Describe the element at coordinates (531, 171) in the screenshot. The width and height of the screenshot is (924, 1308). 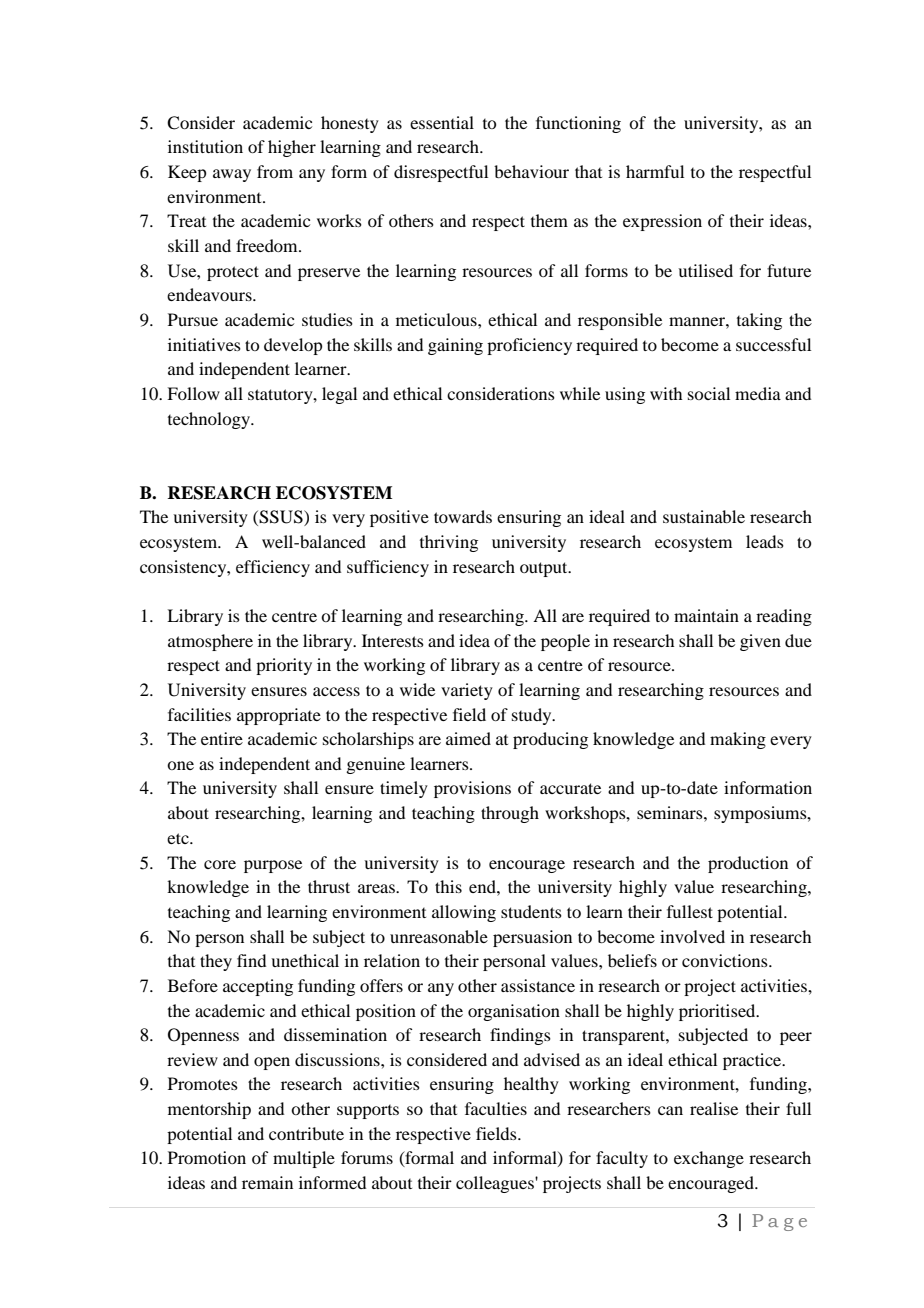
I see `behaviour` at that location.
